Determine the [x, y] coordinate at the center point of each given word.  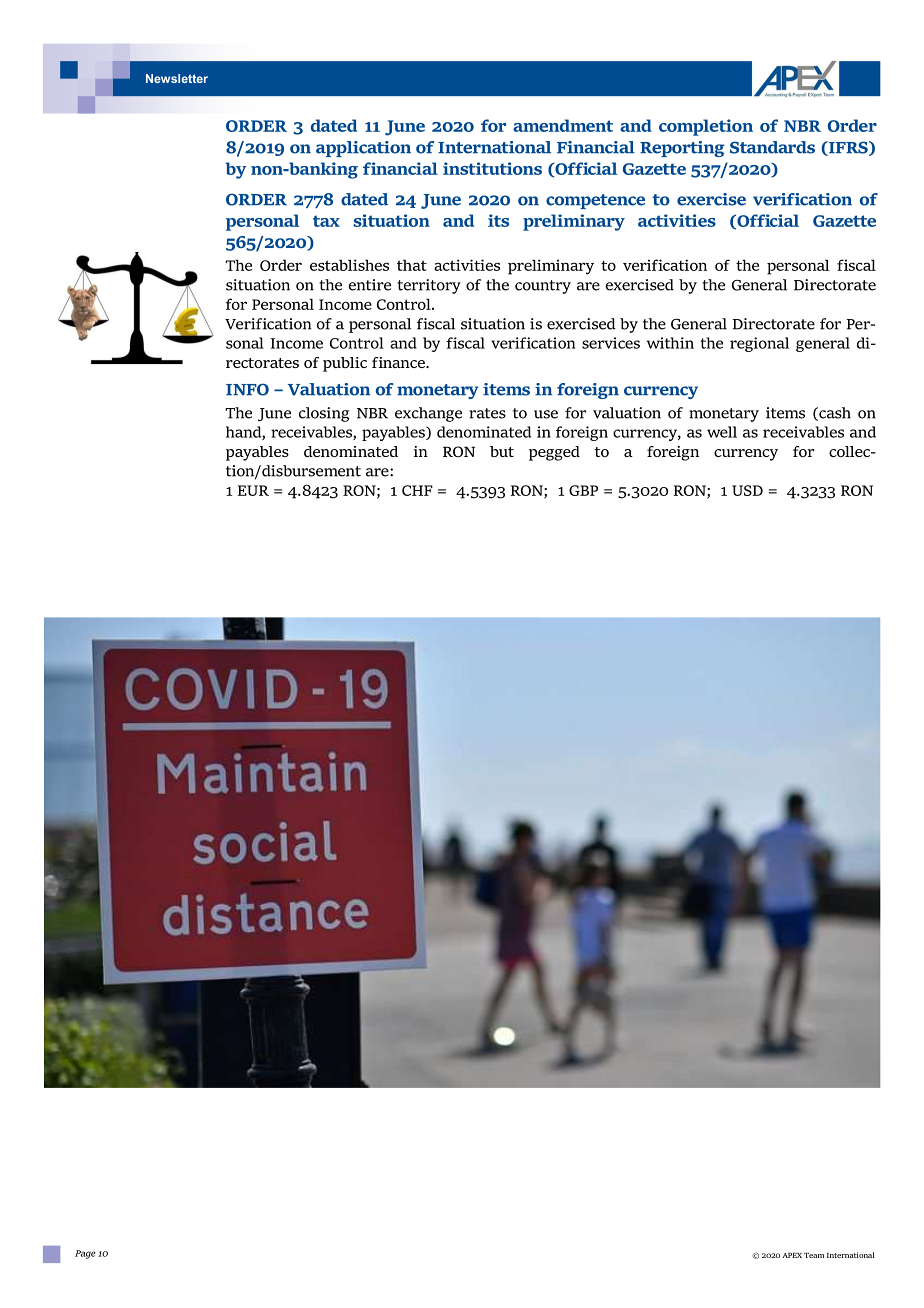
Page [85, 1254]
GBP [583, 490]
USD [747, 490]
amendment [563, 125]
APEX [792, 1255]
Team [814, 1255]
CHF [417, 490]
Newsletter [177, 78]
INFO [247, 389]
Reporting [682, 149]
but [502, 451]
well [722, 432]
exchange [428, 414]
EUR [253, 490]
